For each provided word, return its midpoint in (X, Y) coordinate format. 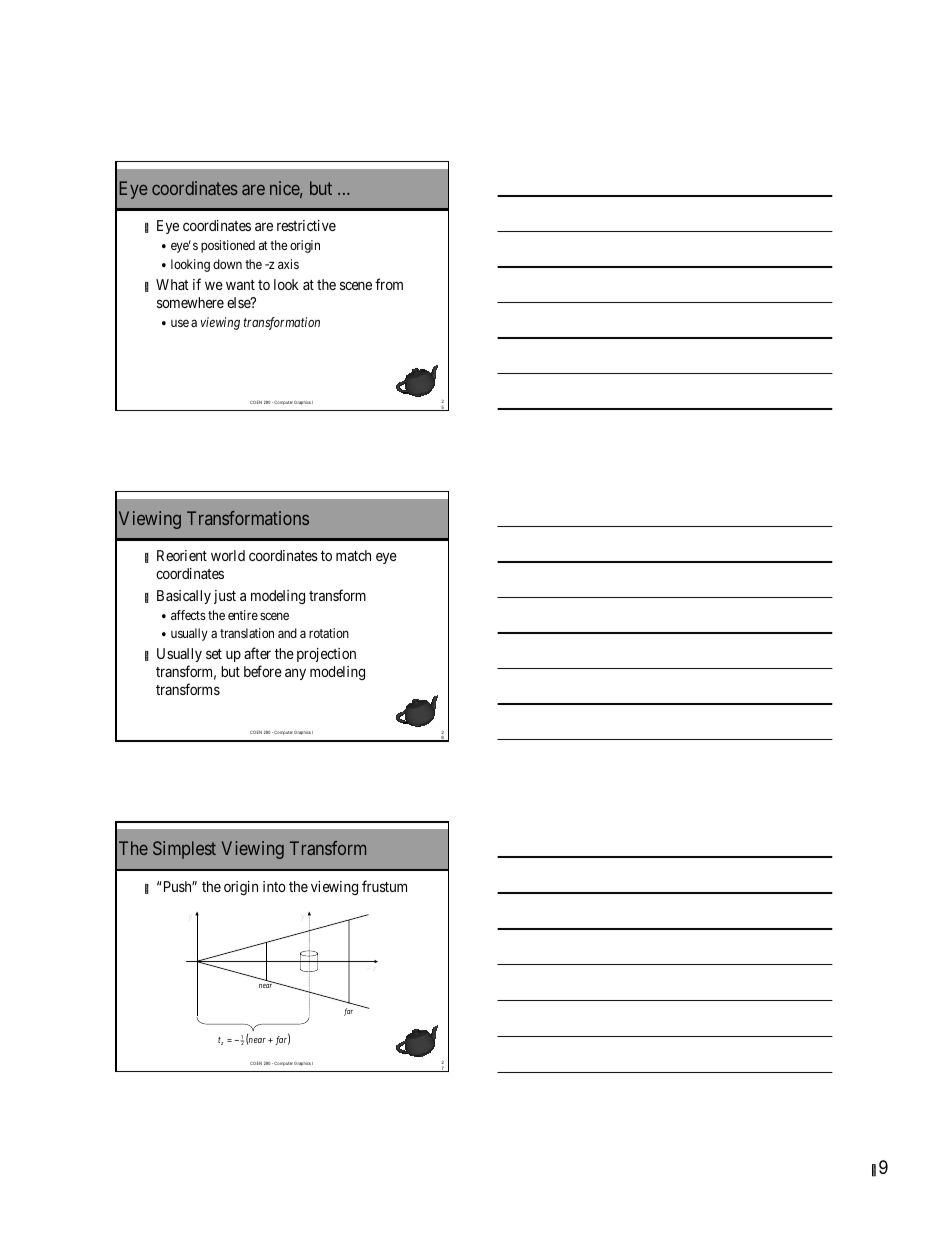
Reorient (182, 555)
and (287, 633)
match (353, 555)
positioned (228, 246)
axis (288, 264)
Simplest (184, 850)
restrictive (306, 225)
